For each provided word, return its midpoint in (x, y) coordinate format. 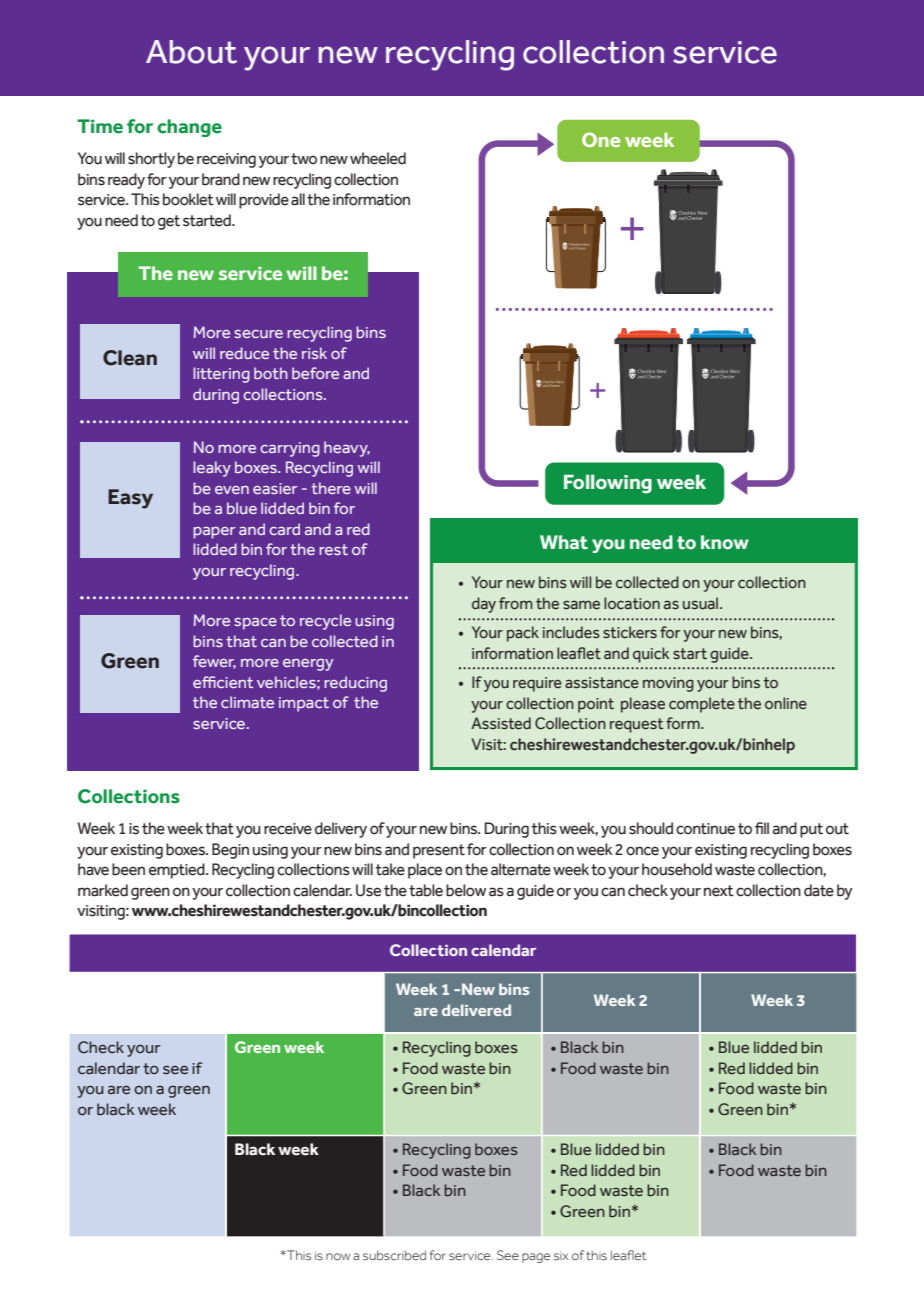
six (561, 1256)
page (536, 1258)
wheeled (378, 158)
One (601, 139)
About (191, 52)
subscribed (394, 1255)
